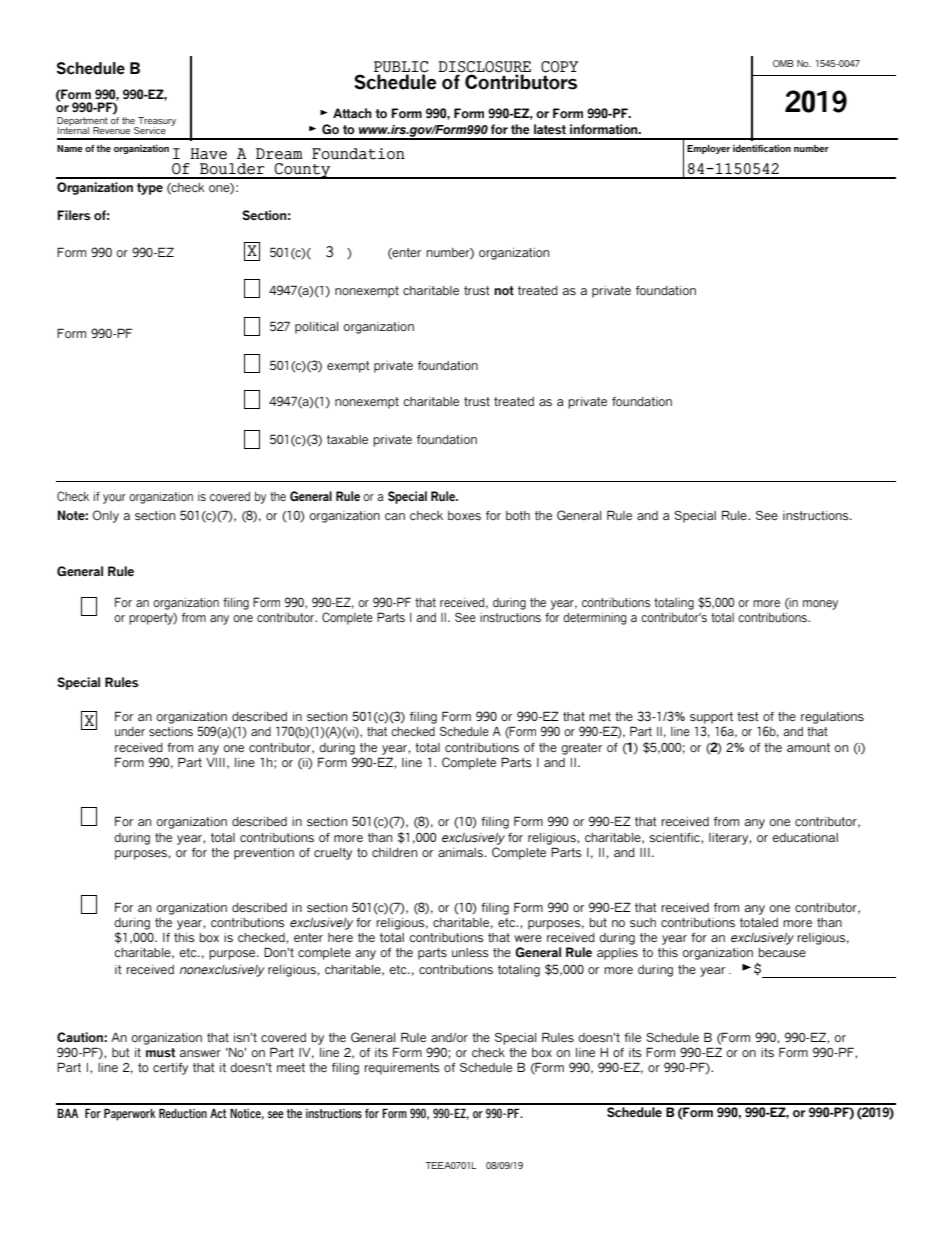 Image resolution: width=952 pixels, height=1233 pixels. Describe the element at coordinates (130, 731) in the document. I see `under` at that location.
